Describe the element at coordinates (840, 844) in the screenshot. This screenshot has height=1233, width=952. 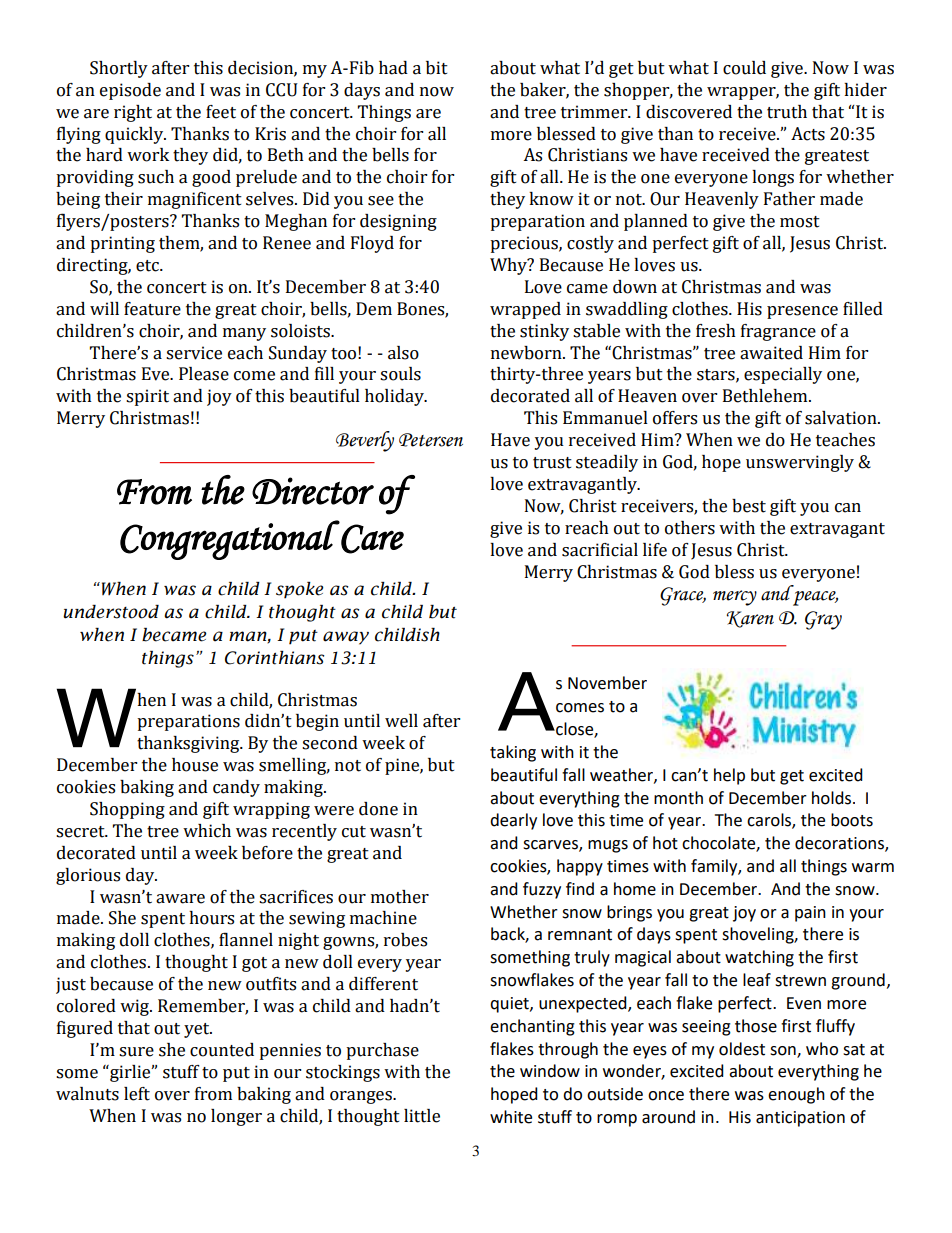
I see `decorations` at that location.
